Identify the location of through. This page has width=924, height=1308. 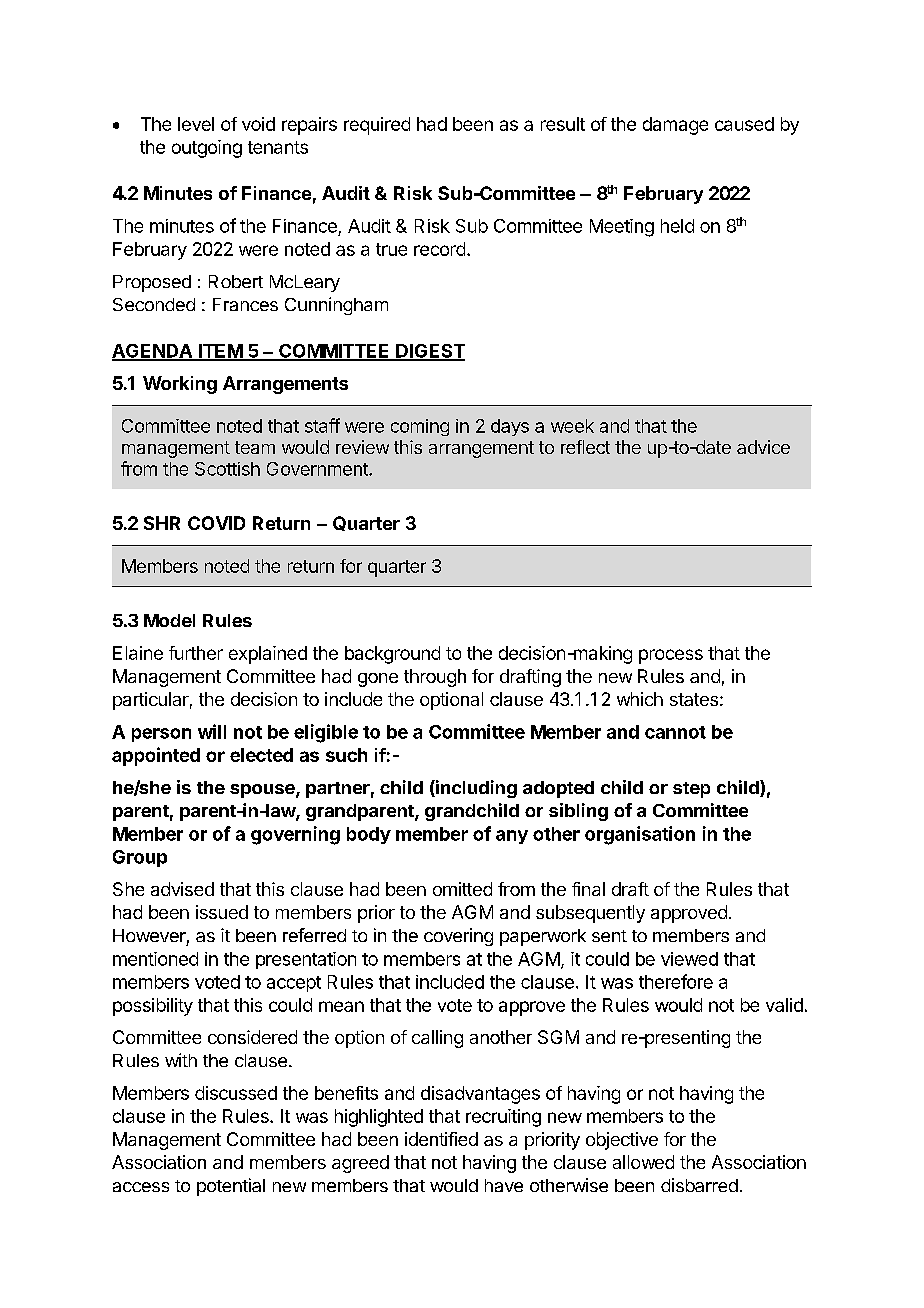
(435, 678).
